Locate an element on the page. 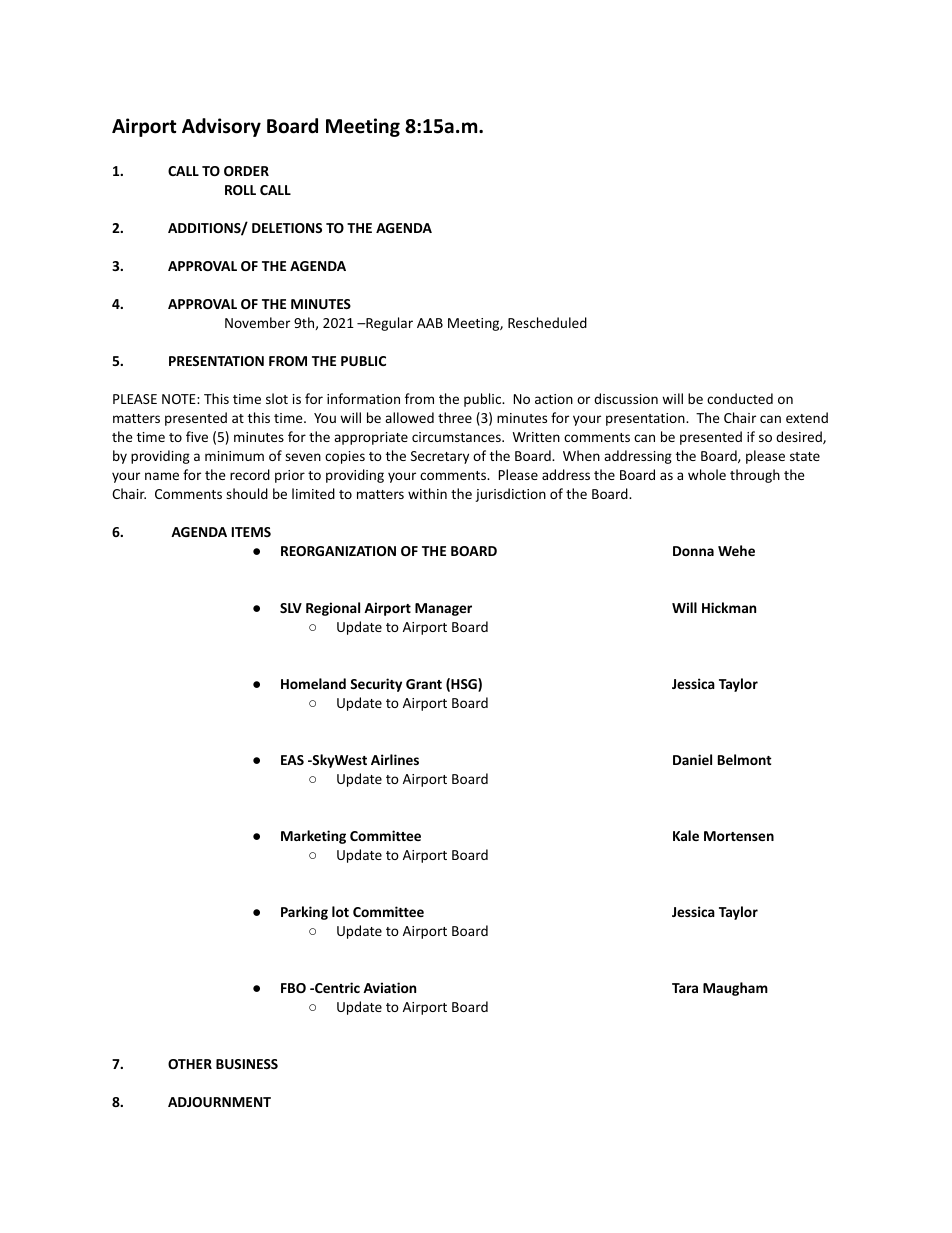 The image size is (952, 1233). ORDER is located at coordinates (246, 171).
